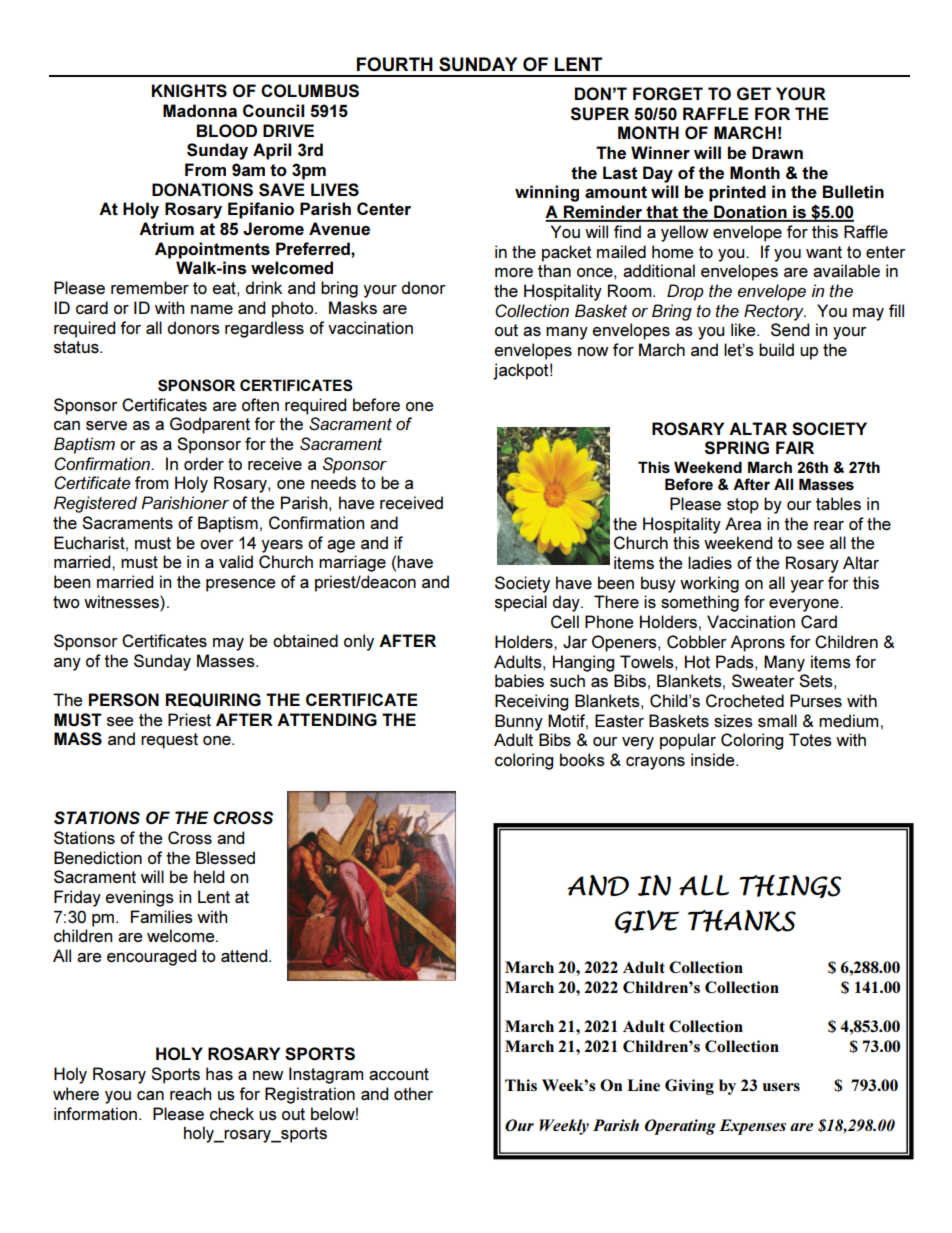  I want to click on Drawn, so click(777, 152).
